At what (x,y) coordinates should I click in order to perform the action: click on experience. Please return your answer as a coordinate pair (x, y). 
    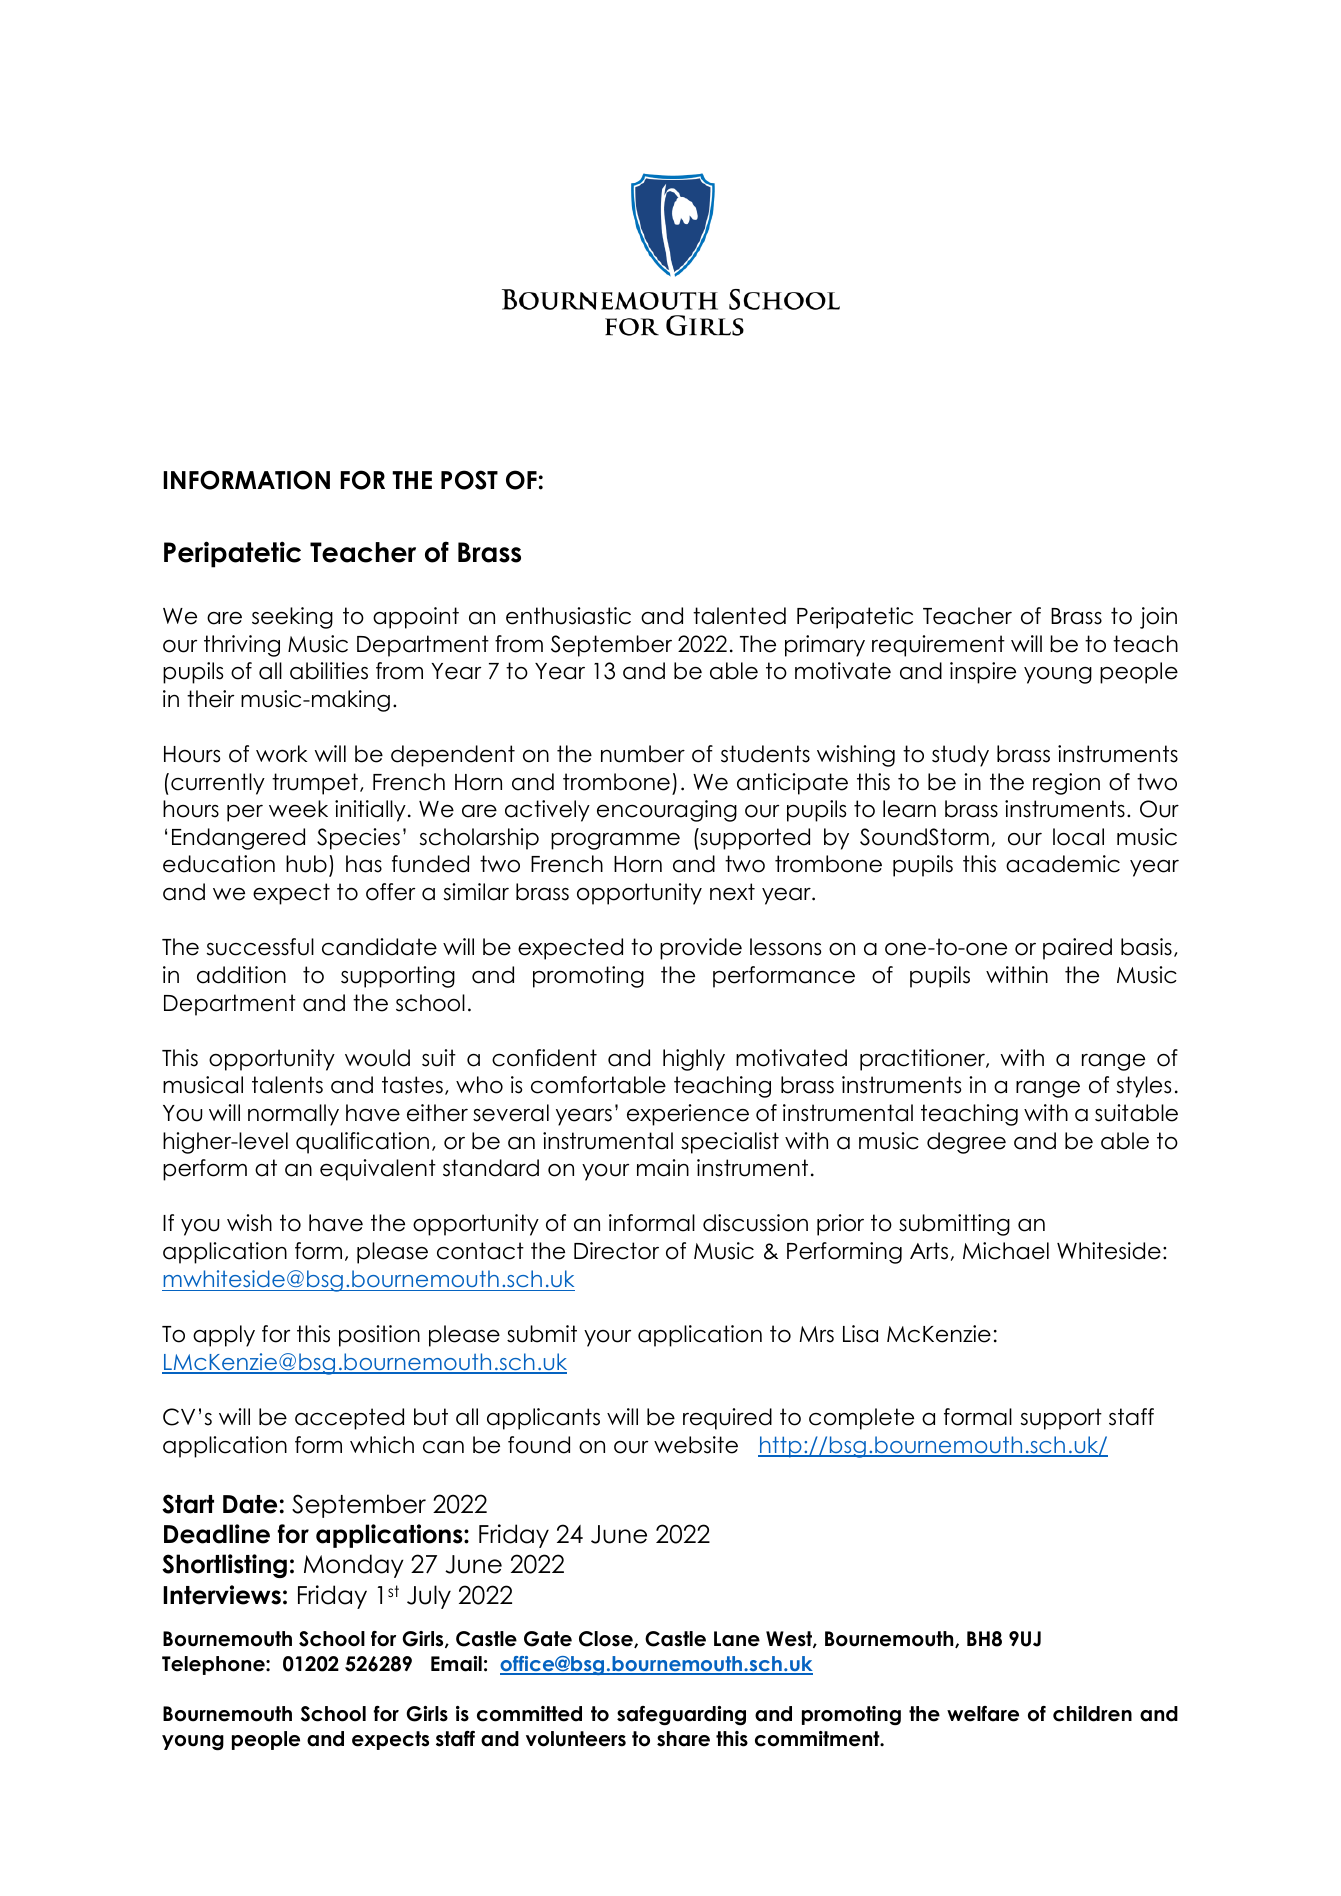
    Looking at the image, I should click on (688, 1115).
